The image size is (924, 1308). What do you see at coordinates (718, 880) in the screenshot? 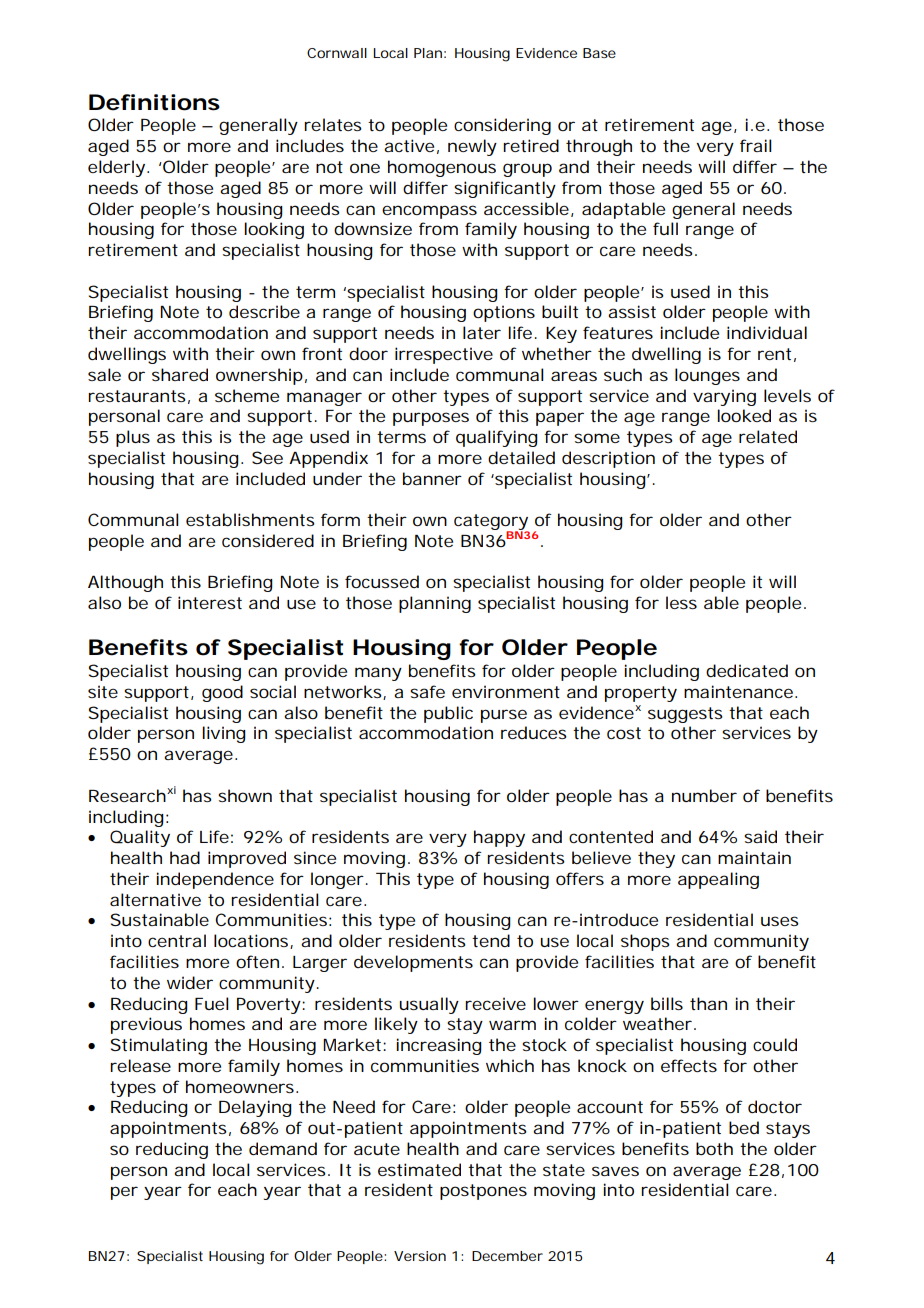
I see `appealing` at bounding box center [718, 880].
